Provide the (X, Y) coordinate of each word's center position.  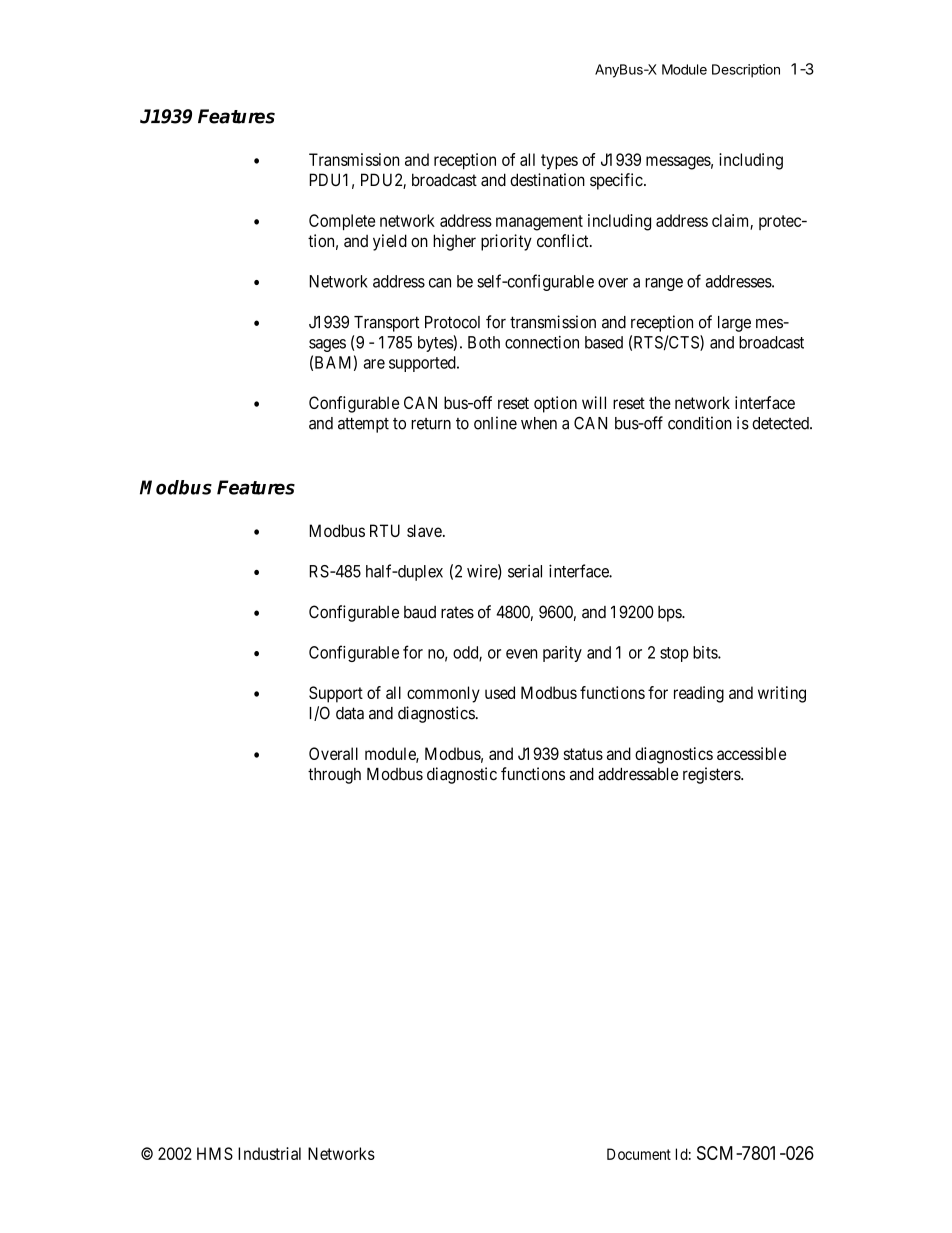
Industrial (269, 1153)
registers (712, 775)
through (334, 776)
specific (616, 181)
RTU (385, 530)
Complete (342, 222)
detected (781, 423)
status (583, 754)
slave (424, 530)
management (539, 223)
